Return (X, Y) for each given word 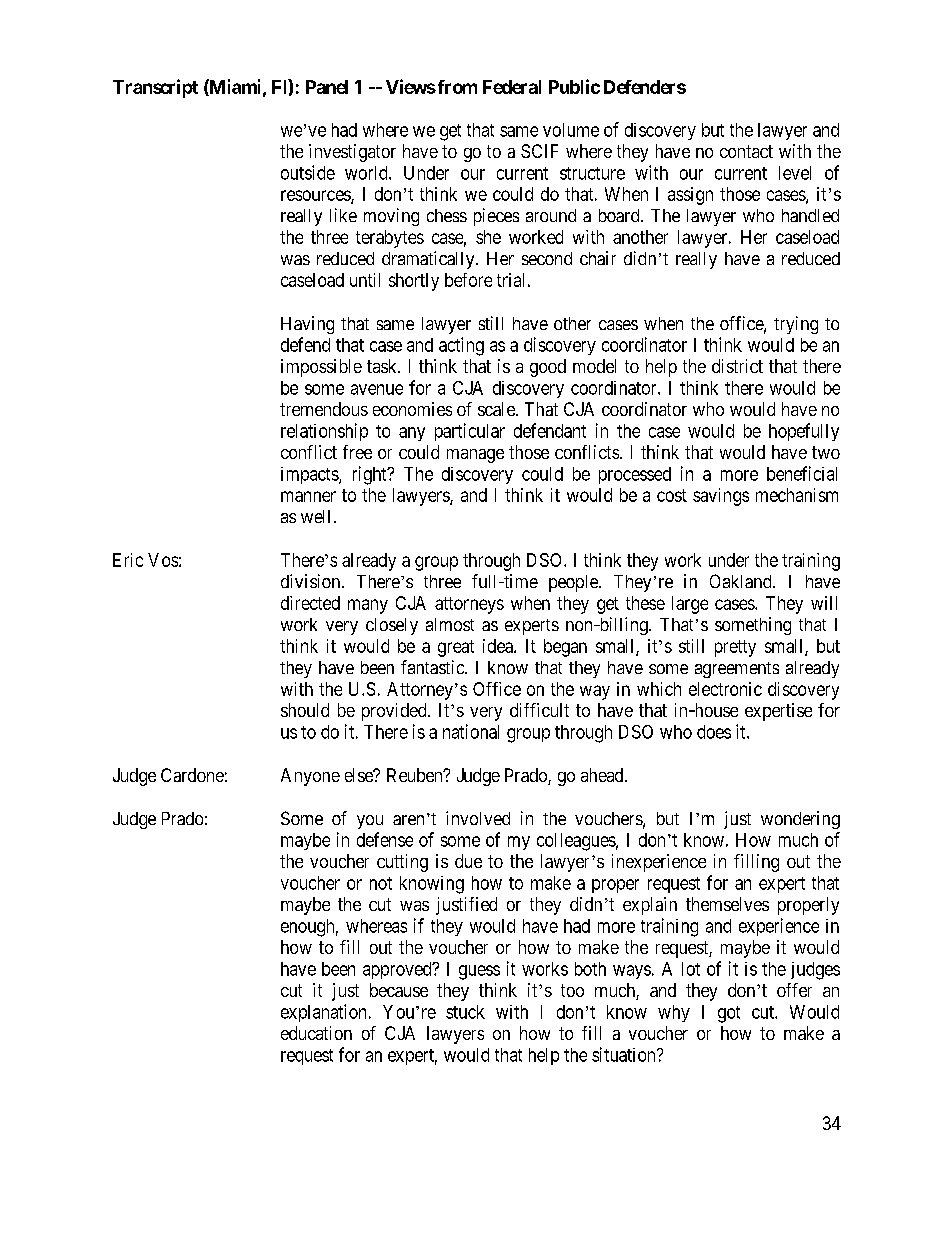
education (316, 1033)
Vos (163, 560)
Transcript (155, 88)
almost (450, 624)
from (456, 87)
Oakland (742, 581)
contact (746, 151)
